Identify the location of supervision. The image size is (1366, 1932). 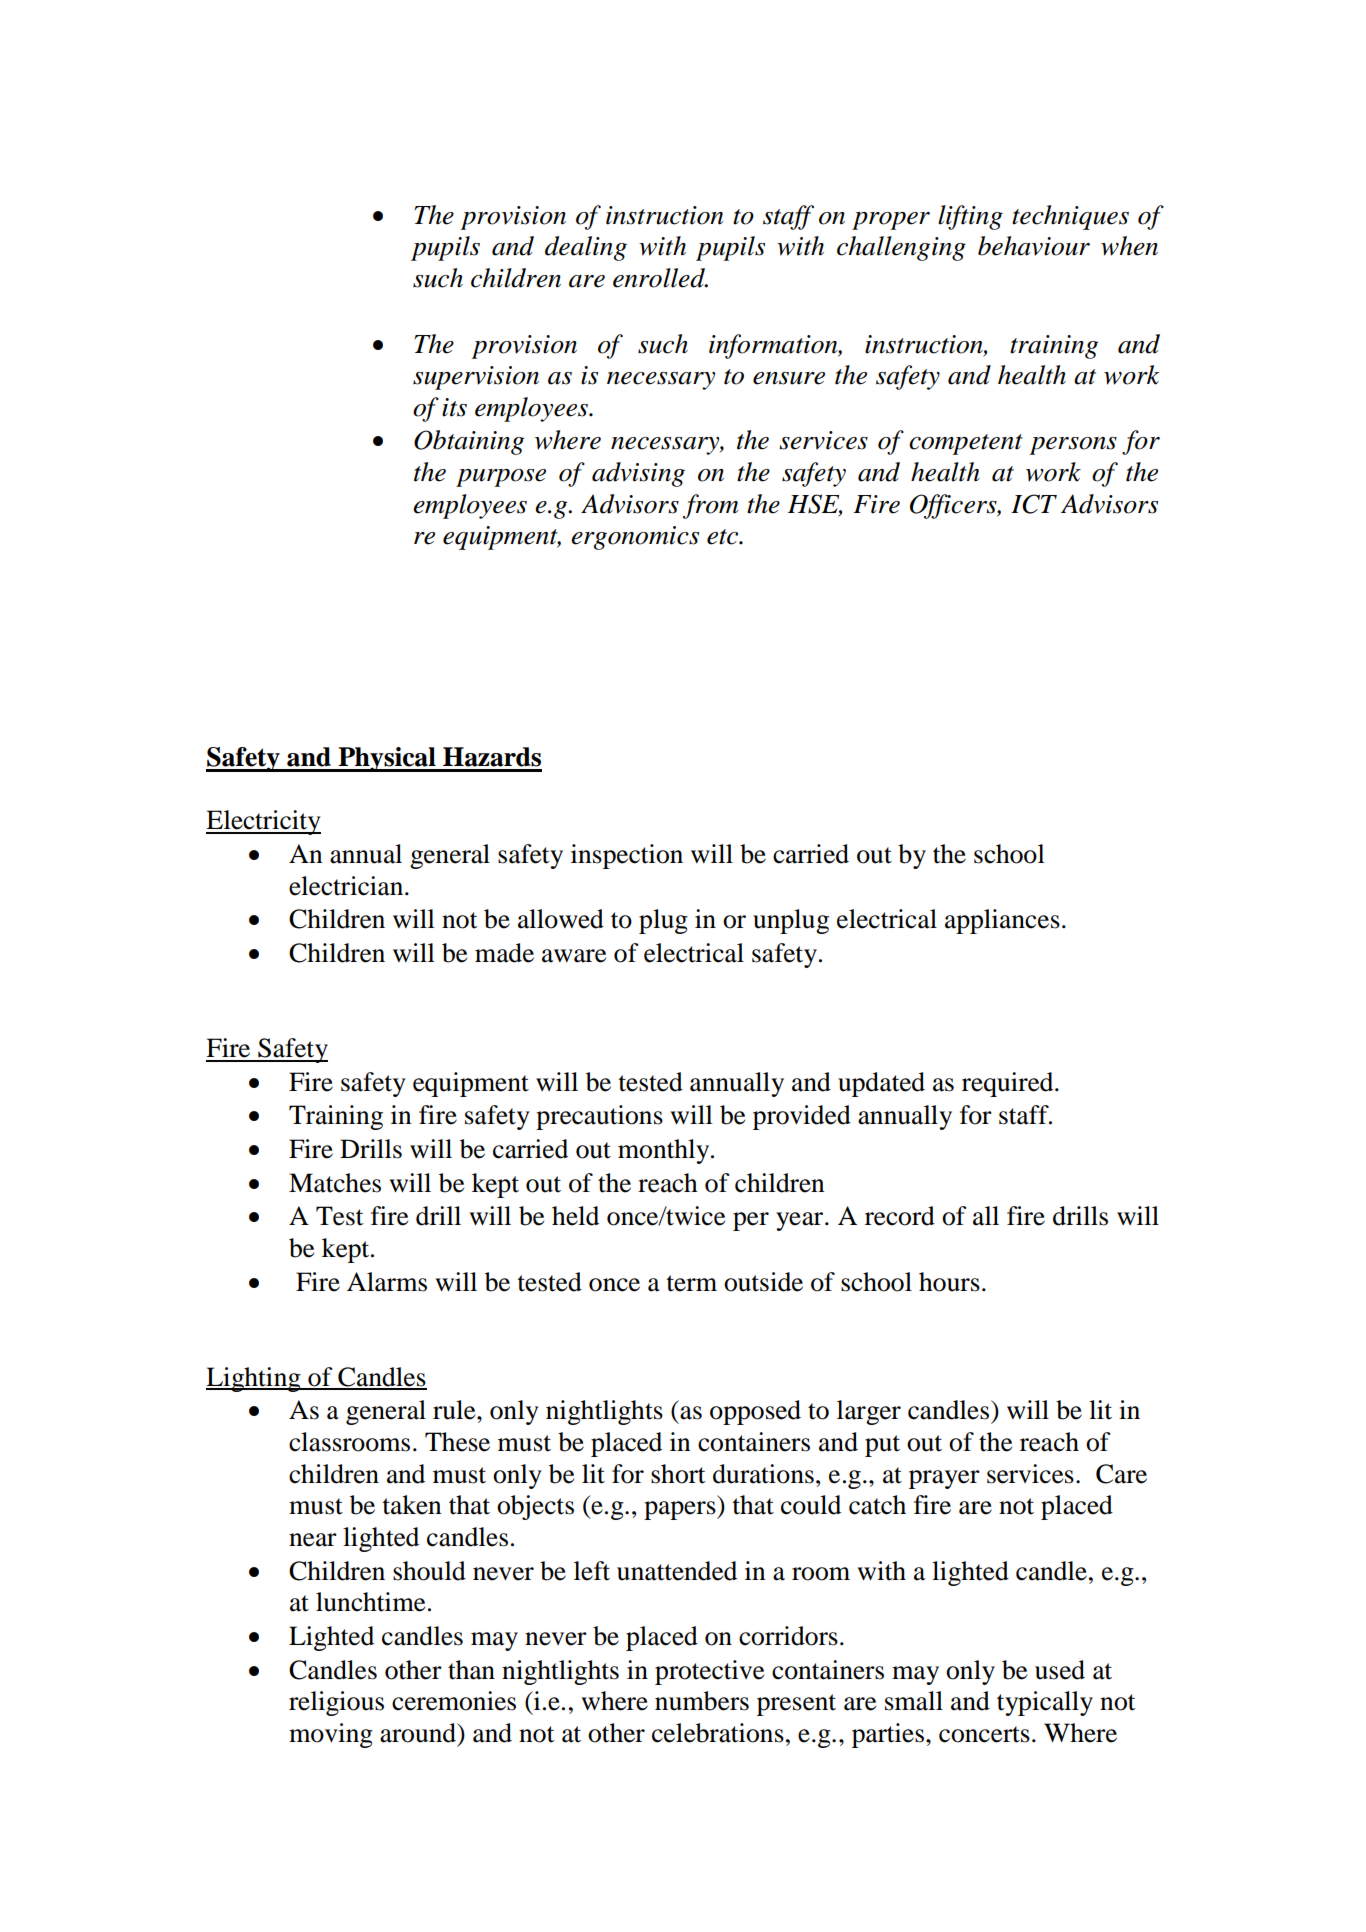
(476, 378).
